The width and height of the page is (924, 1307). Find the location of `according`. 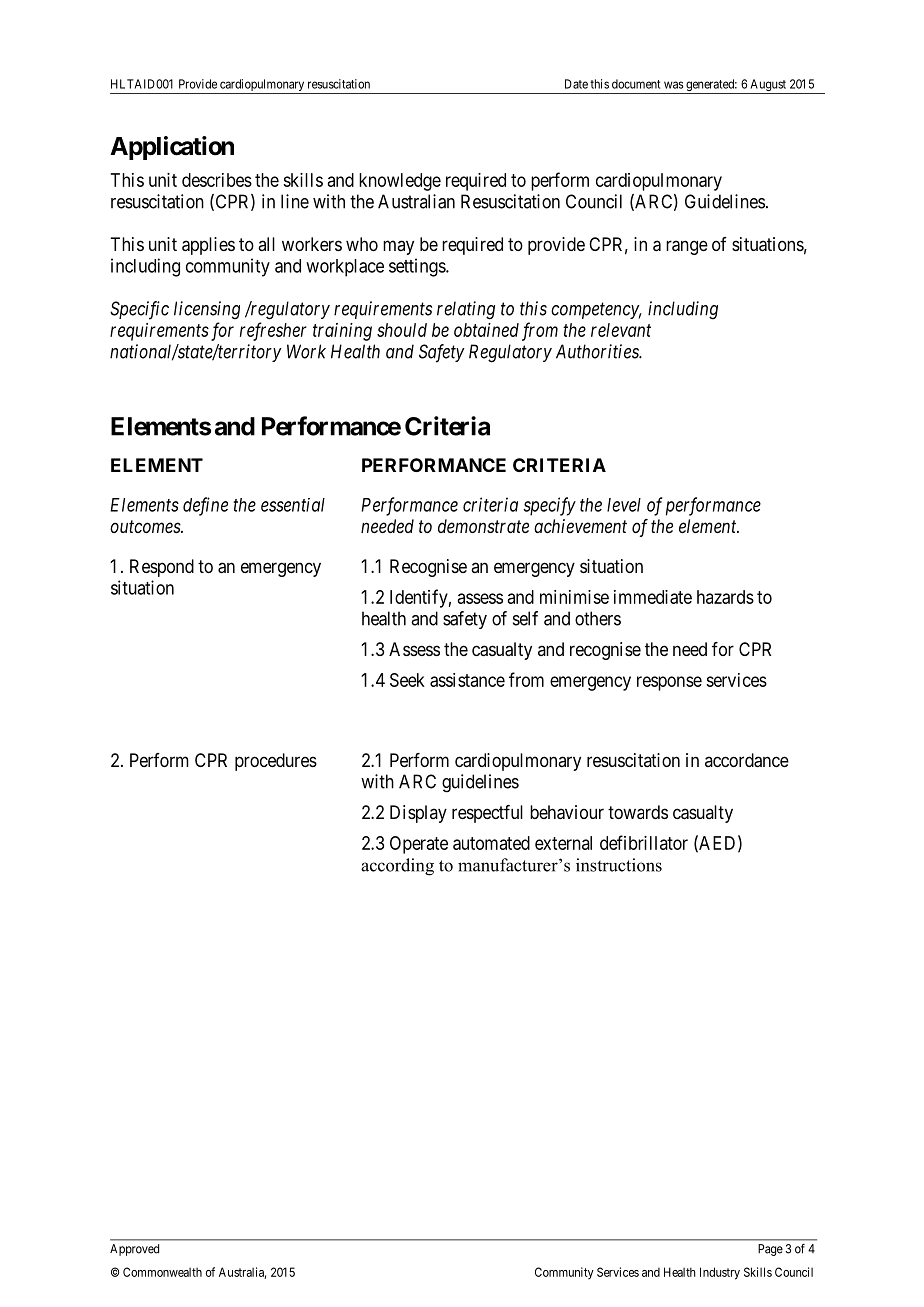

according is located at coordinates (397, 867).
